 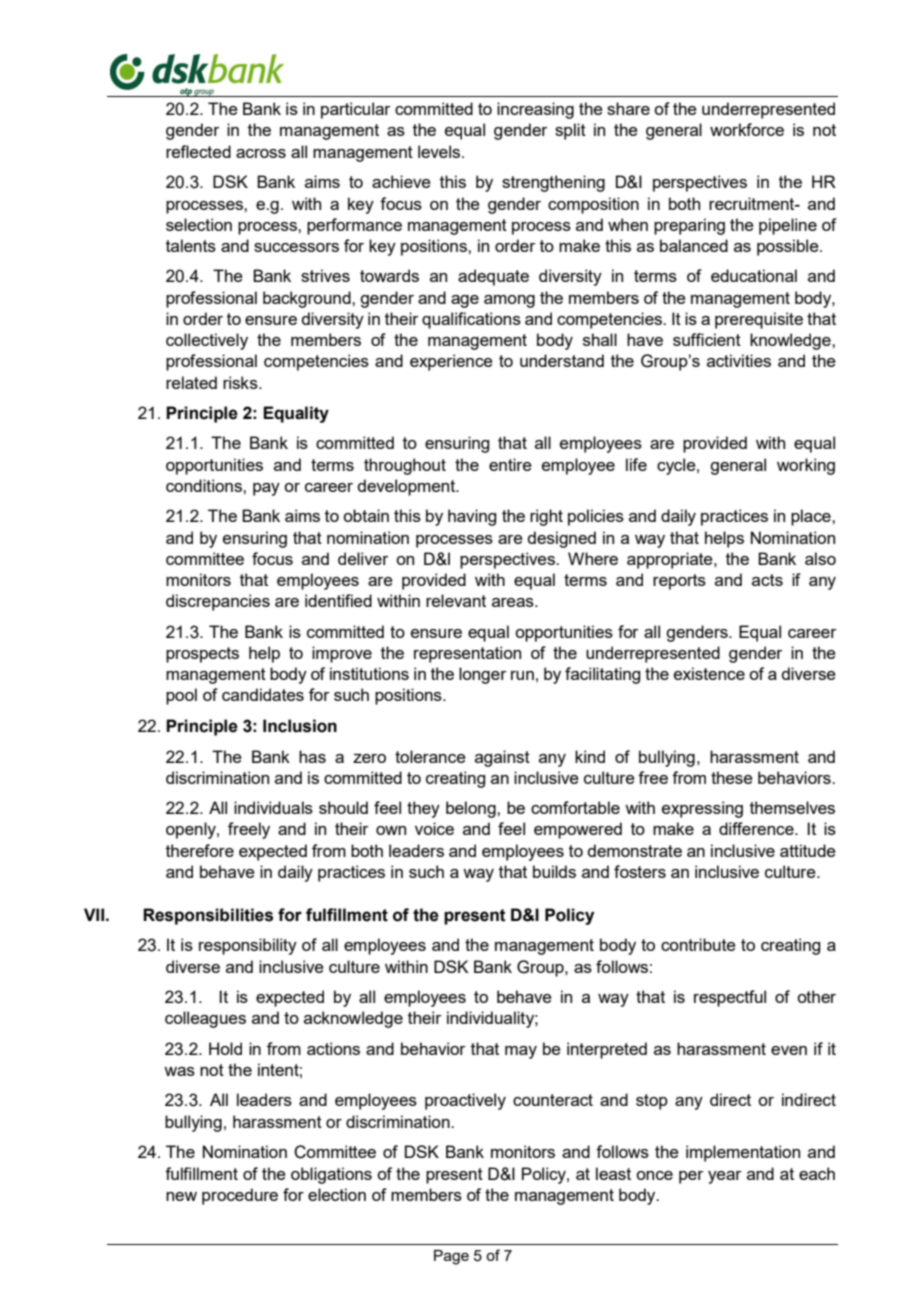 I want to click on year, so click(x=725, y=1177).
